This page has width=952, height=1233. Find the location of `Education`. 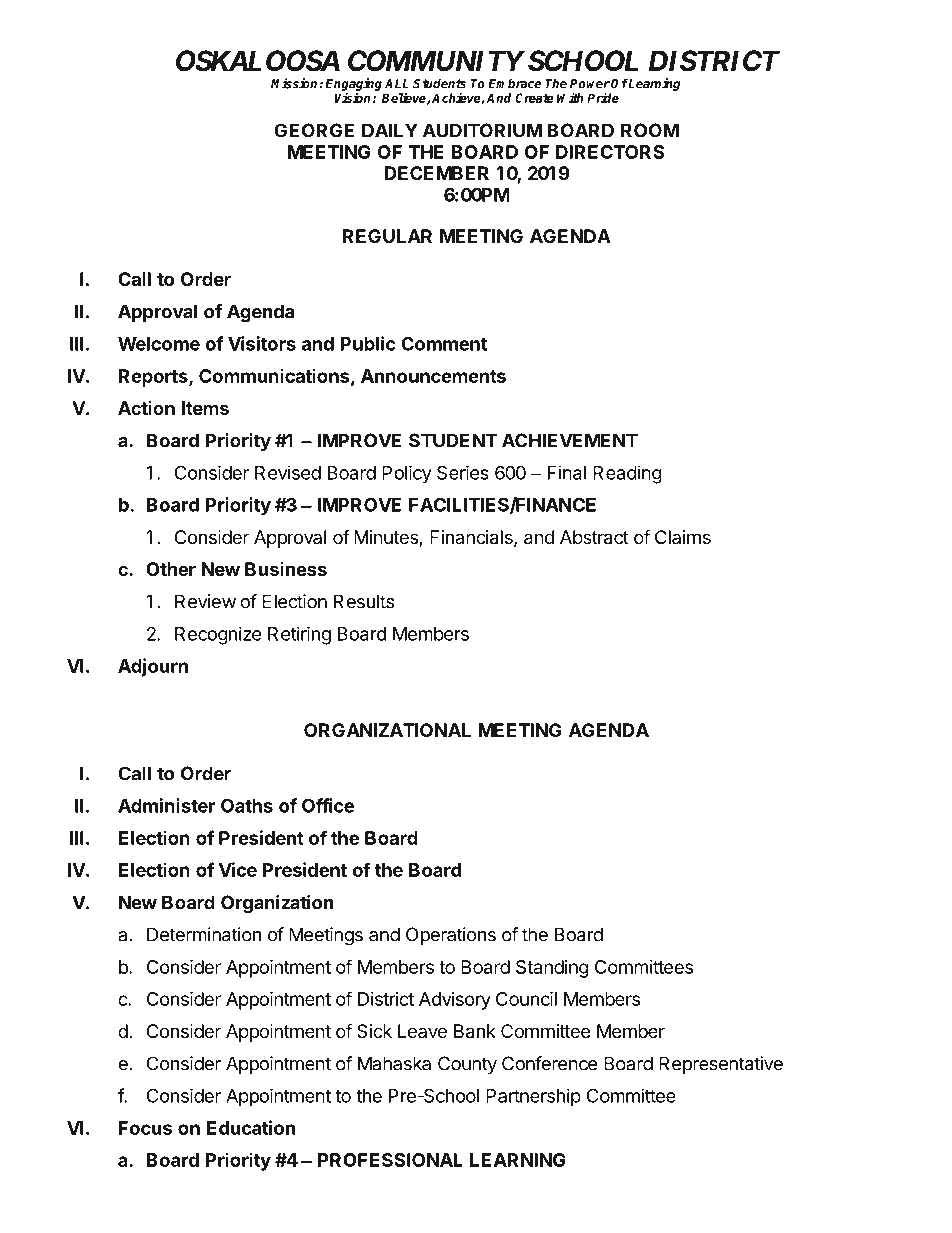

Education is located at coordinates (251, 1127).
